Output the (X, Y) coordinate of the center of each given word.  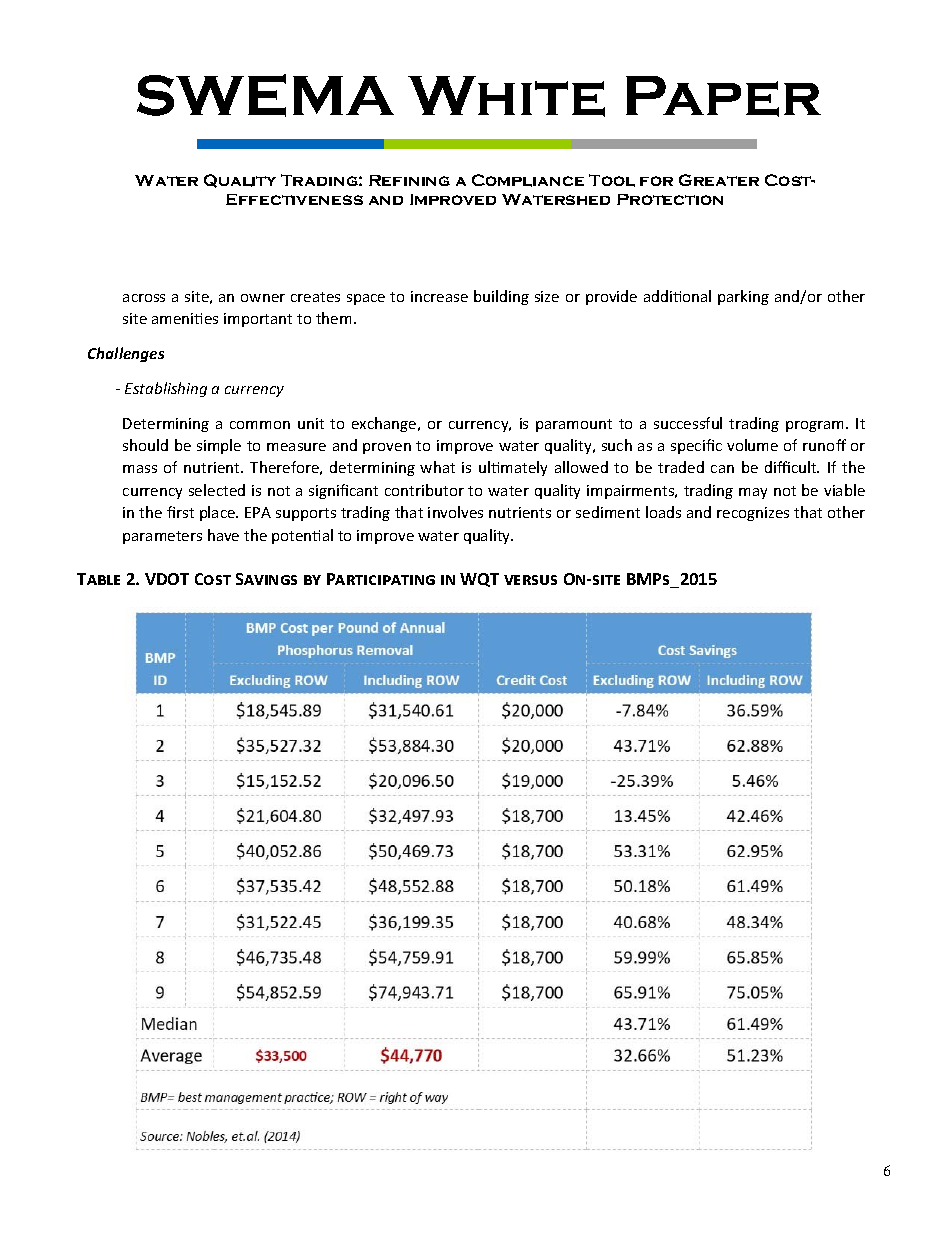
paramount (574, 425)
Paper (723, 96)
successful (688, 423)
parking (743, 297)
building (501, 297)
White (506, 96)
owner (263, 298)
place (219, 513)
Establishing (166, 389)
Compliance (528, 180)
